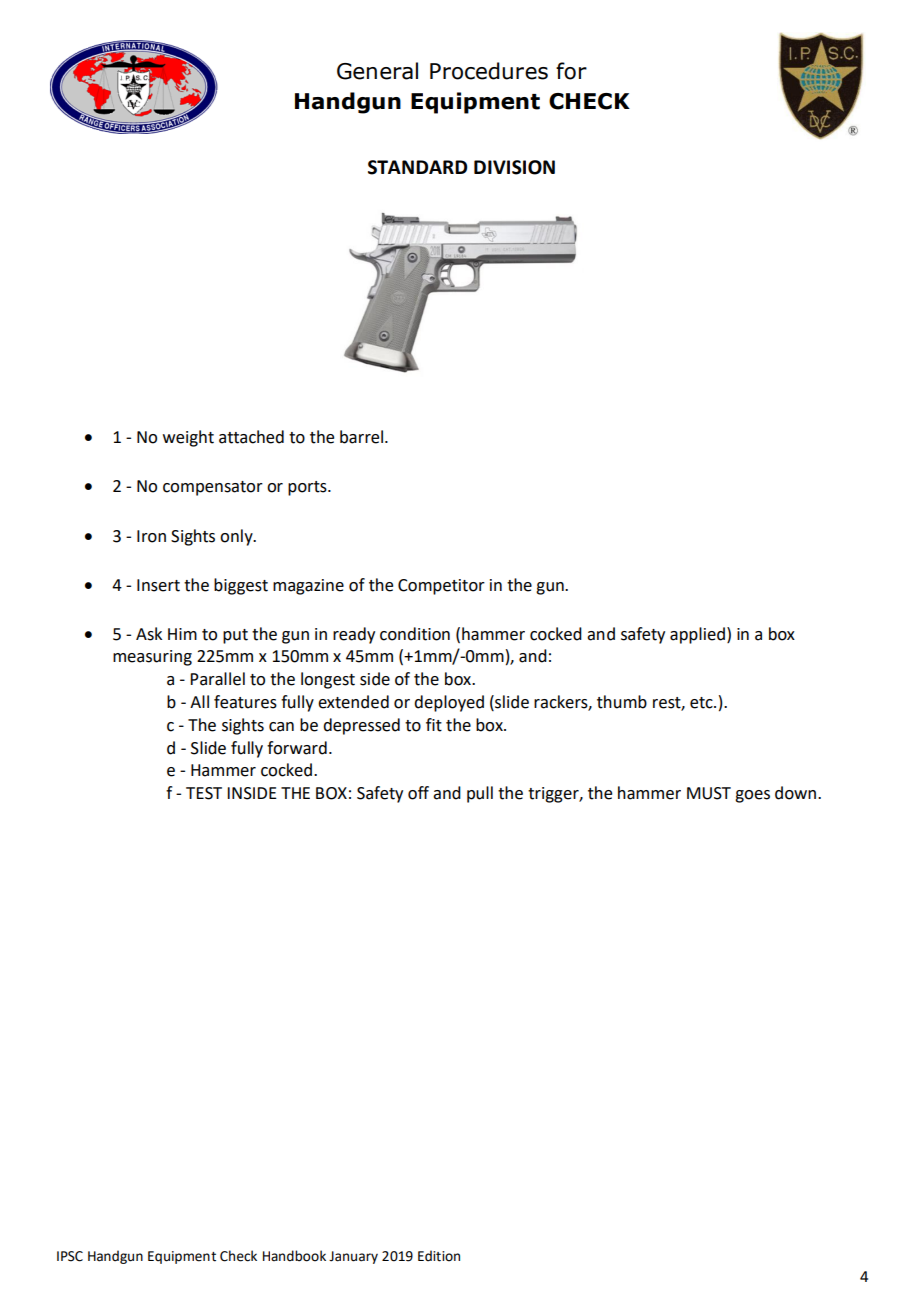 The height and width of the page is (1307, 924). What do you see at coordinates (363, 437) in the page?
I see `barrel` at bounding box center [363, 437].
